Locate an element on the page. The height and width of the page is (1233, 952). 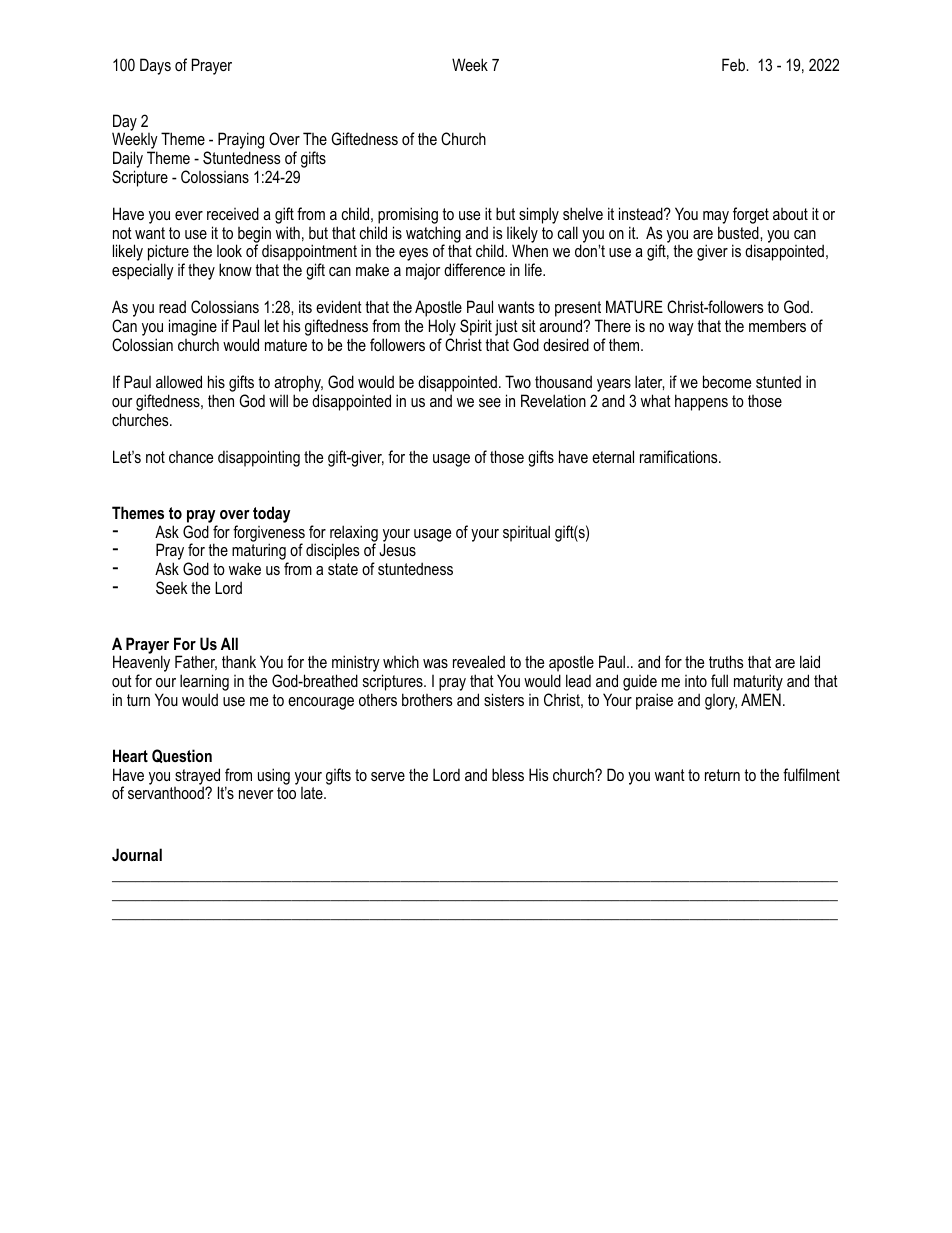
truths is located at coordinates (726, 661).
